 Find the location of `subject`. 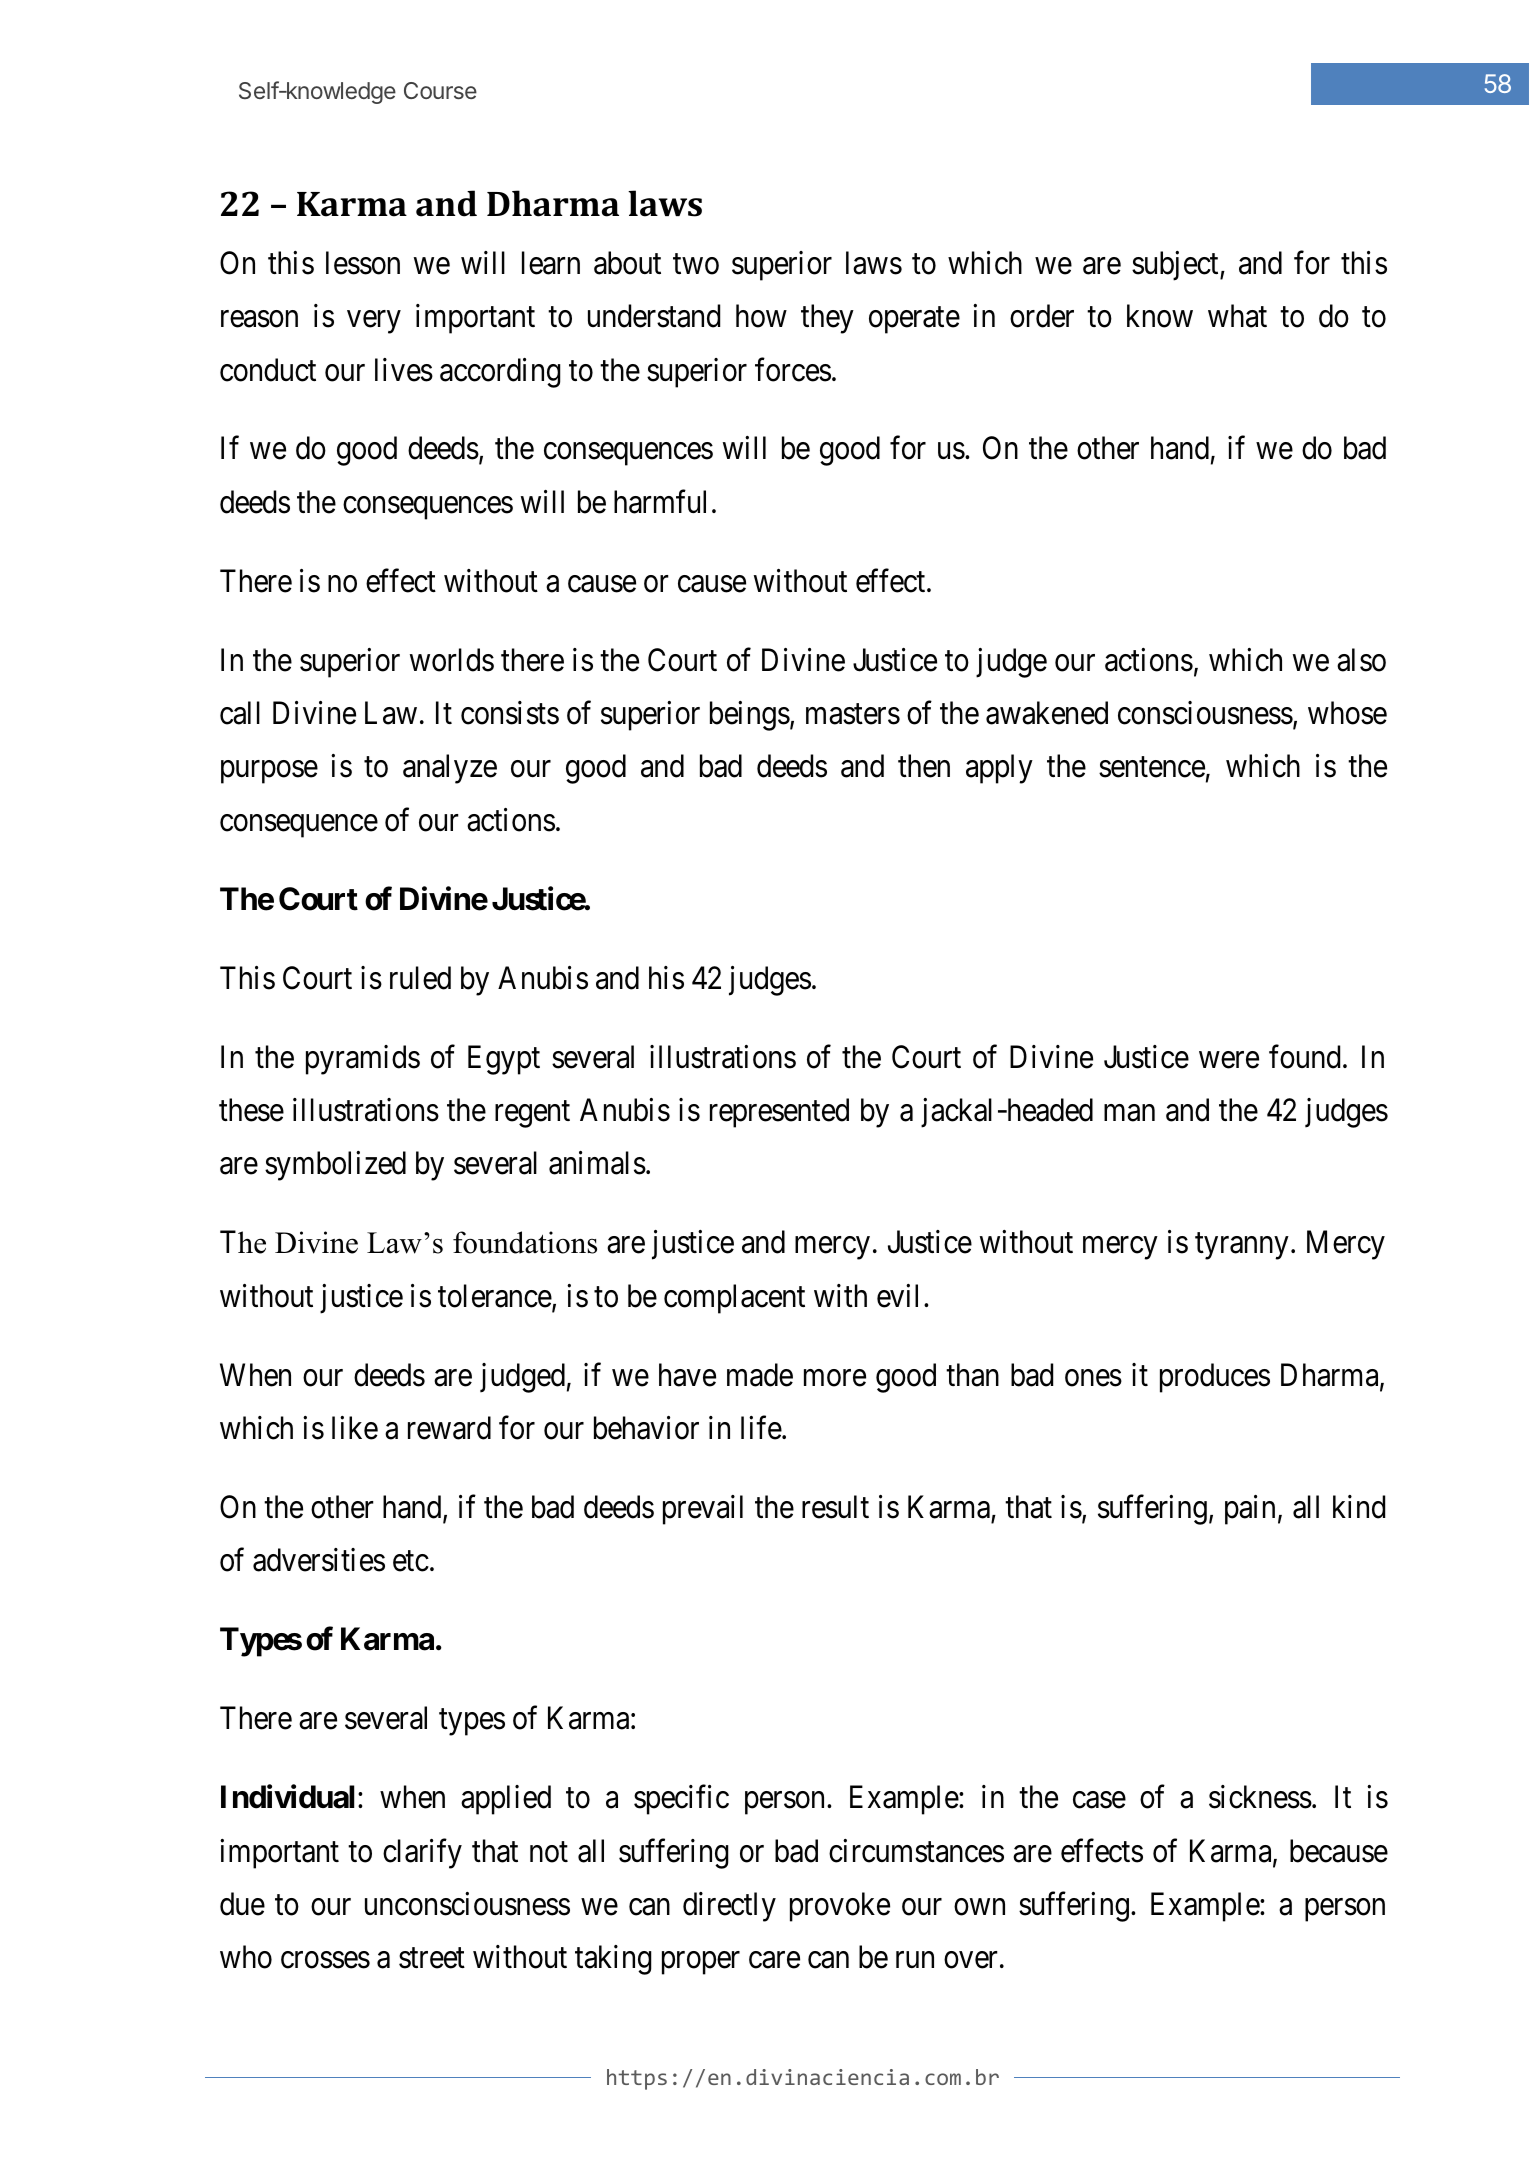

subject is located at coordinates (1176, 266).
